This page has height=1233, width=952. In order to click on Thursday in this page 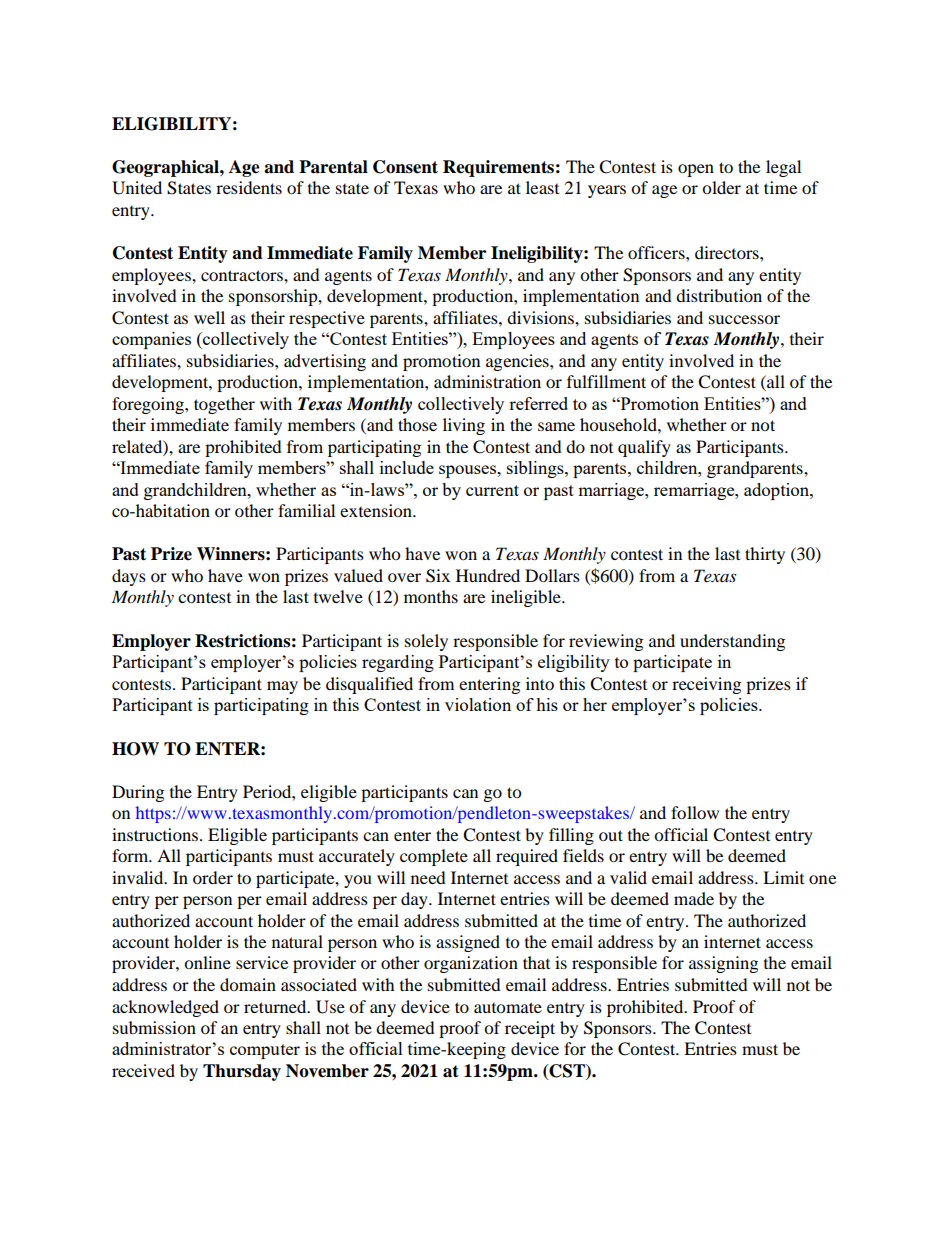, I will do `click(242, 1072)`.
